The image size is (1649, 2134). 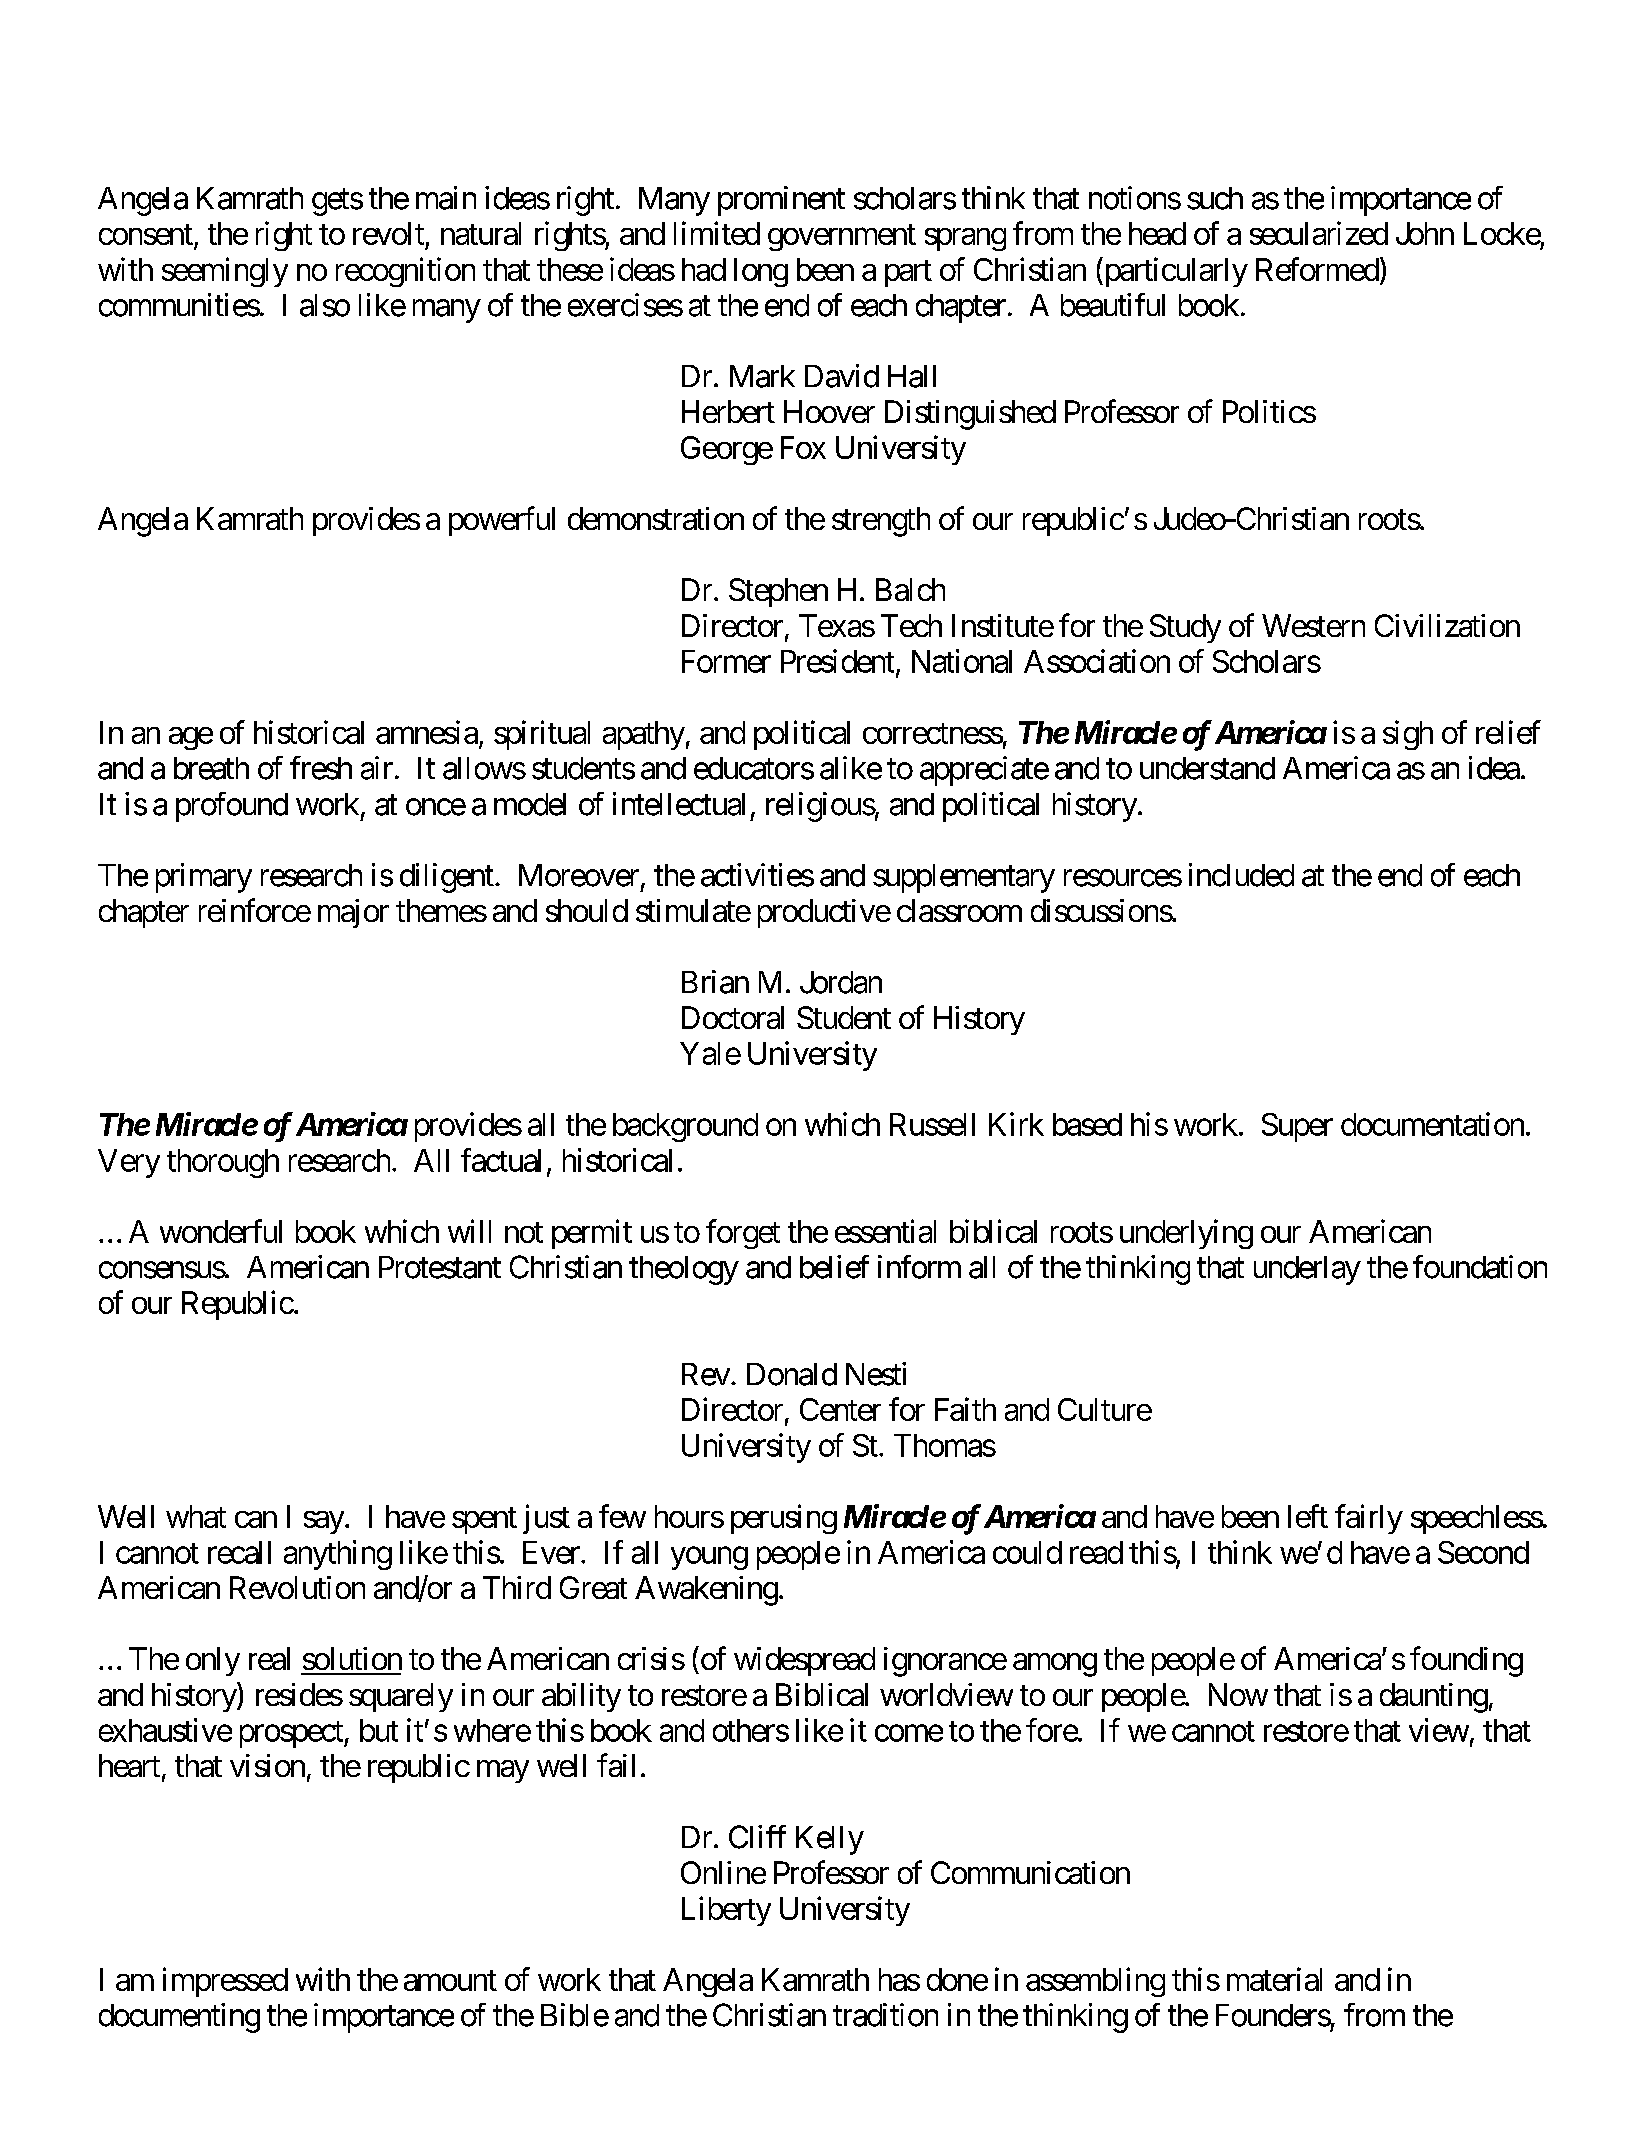 What do you see at coordinates (225, 1982) in the screenshot?
I see `impressed` at bounding box center [225, 1982].
